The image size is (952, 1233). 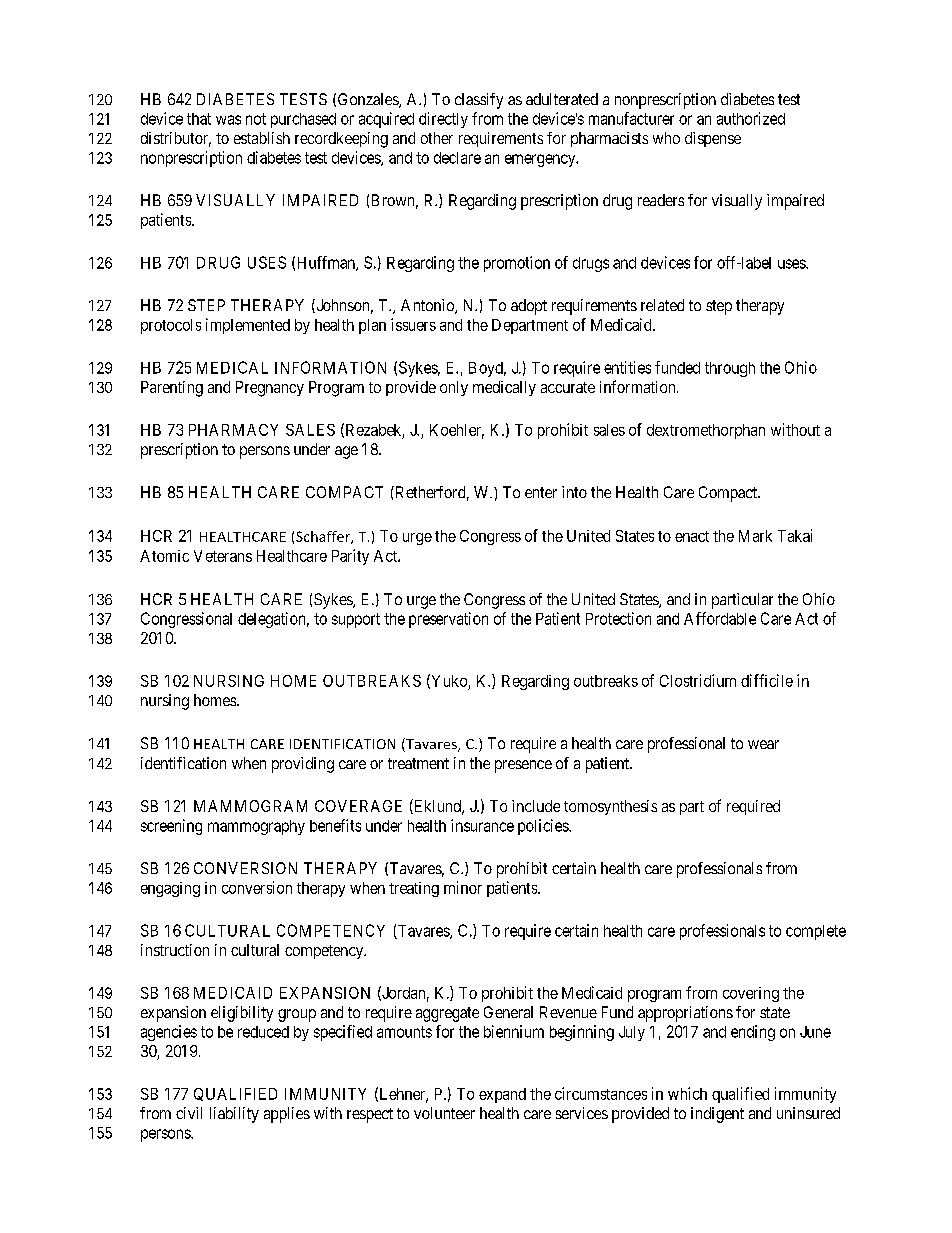 I want to click on PHARMACY, so click(x=233, y=430).
